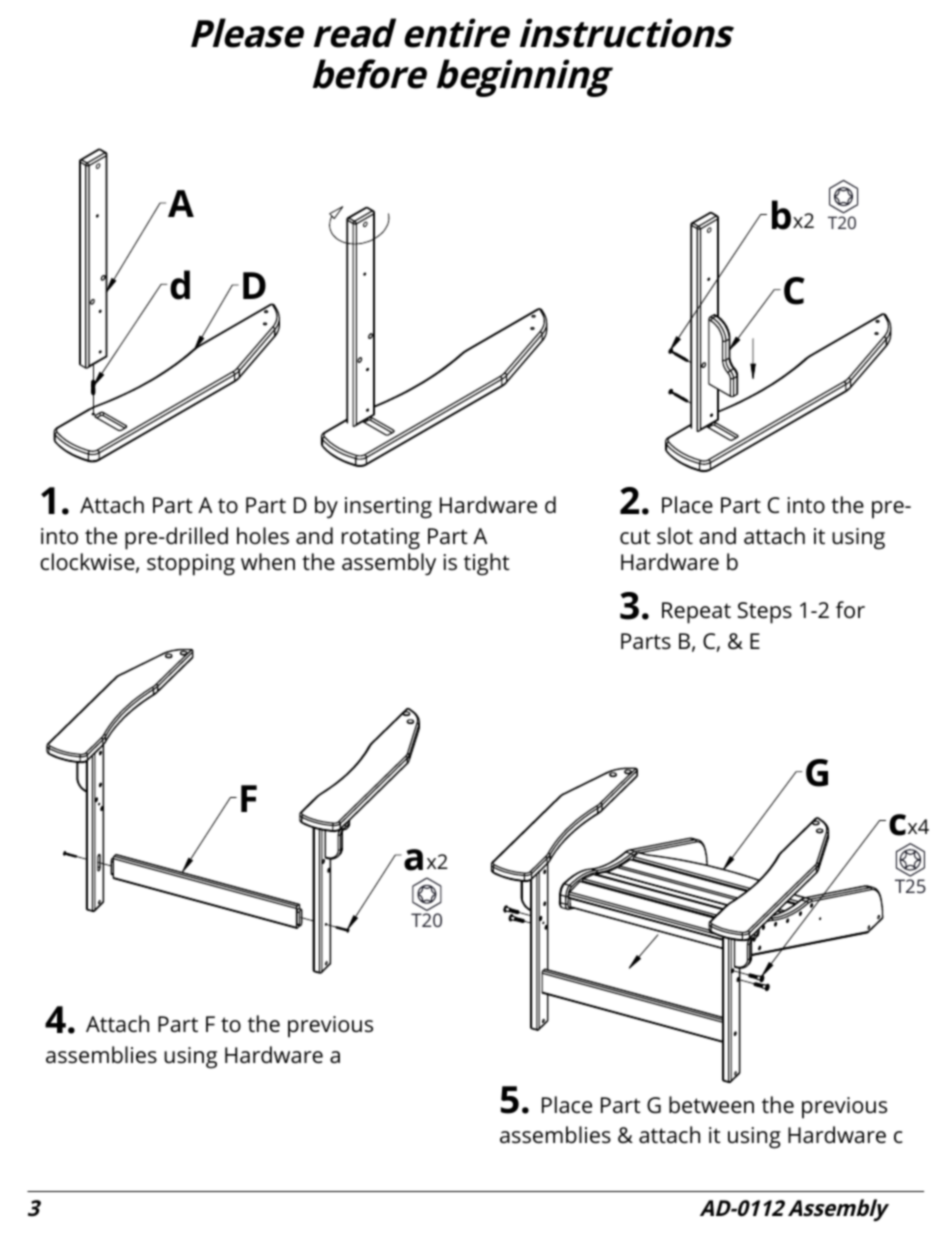 The image size is (952, 1233). I want to click on between, so click(711, 1105).
